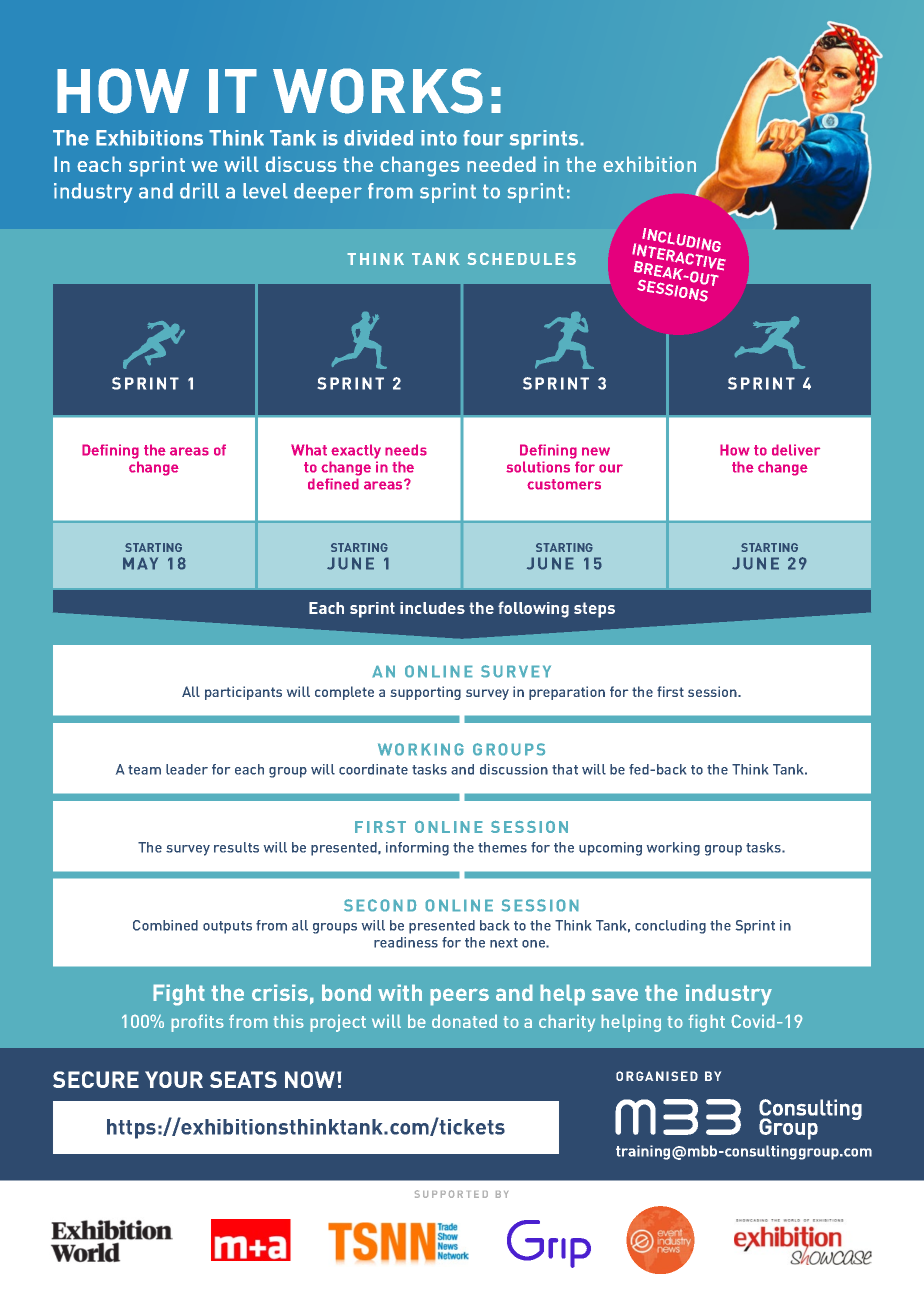 Image resolution: width=924 pixels, height=1308 pixels. Describe the element at coordinates (432, 608) in the image. I see `includes` at that location.
